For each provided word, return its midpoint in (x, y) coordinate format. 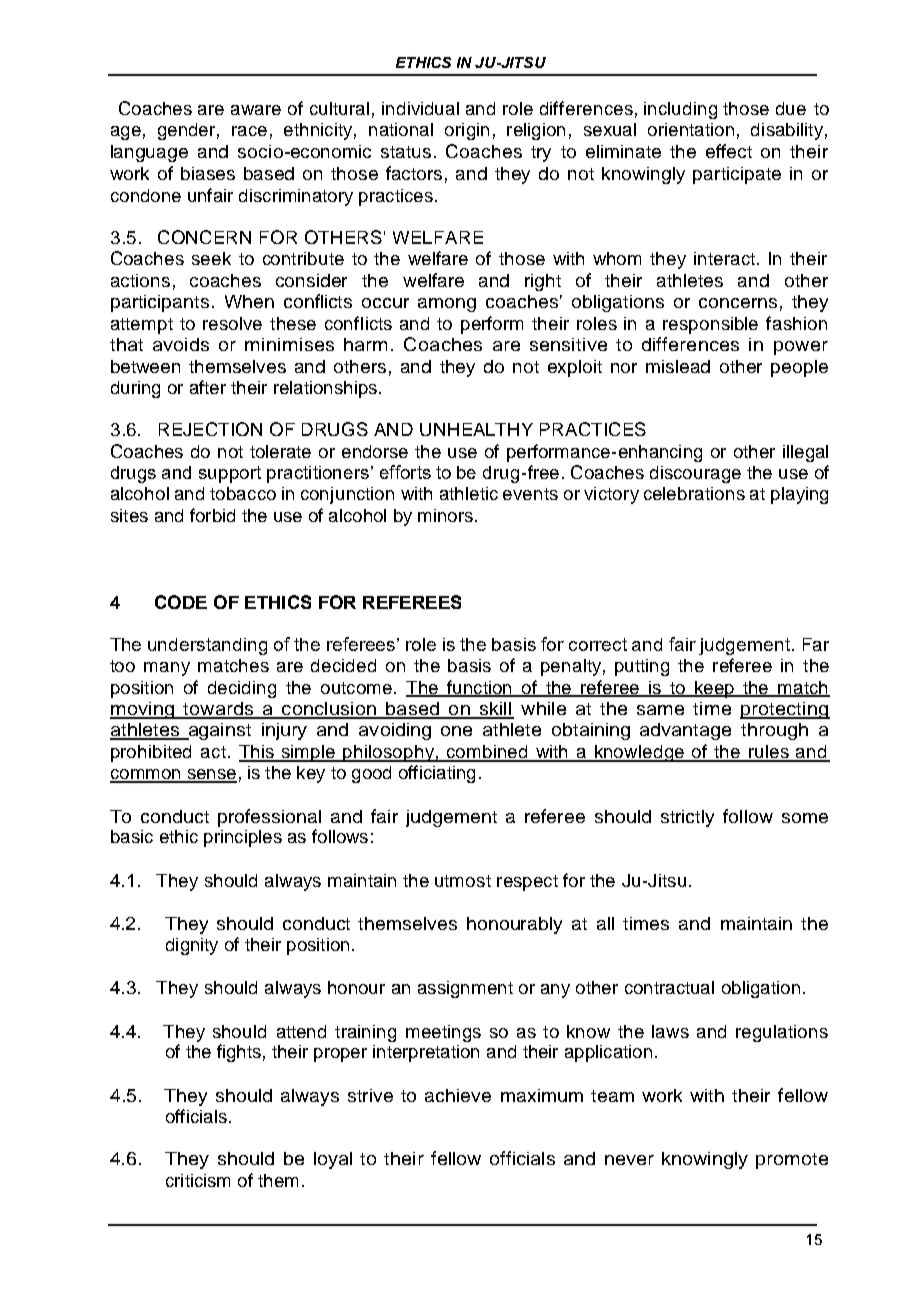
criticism (198, 1180)
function (479, 688)
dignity (192, 946)
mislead (678, 366)
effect (729, 151)
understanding (207, 646)
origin (467, 131)
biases (208, 173)
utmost (463, 881)
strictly (687, 818)
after (208, 387)
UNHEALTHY (476, 429)
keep (714, 689)
